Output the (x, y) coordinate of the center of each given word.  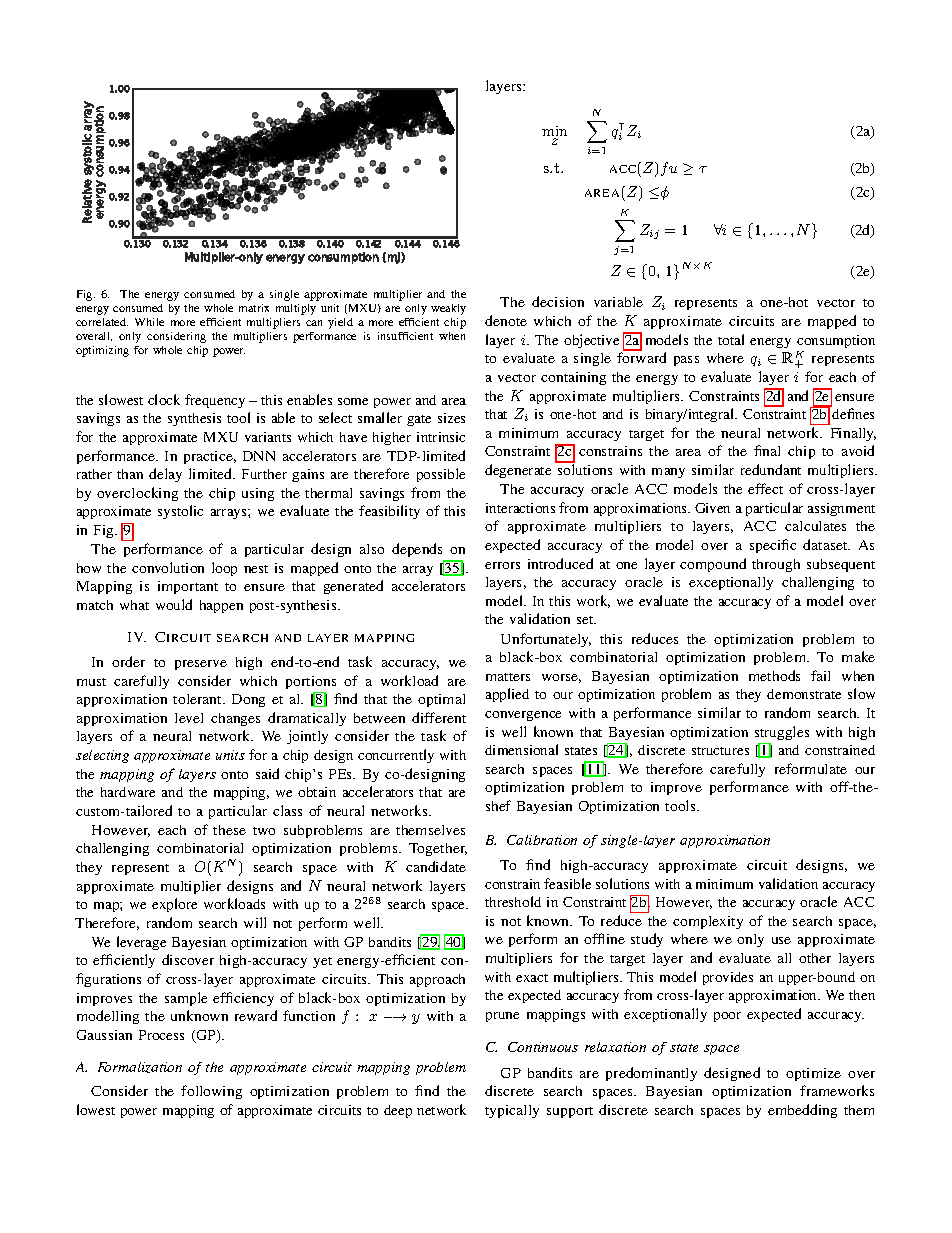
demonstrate (804, 694)
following (211, 1092)
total (731, 339)
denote (506, 320)
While (149, 322)
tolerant (199, 699)
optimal (441, 700)
